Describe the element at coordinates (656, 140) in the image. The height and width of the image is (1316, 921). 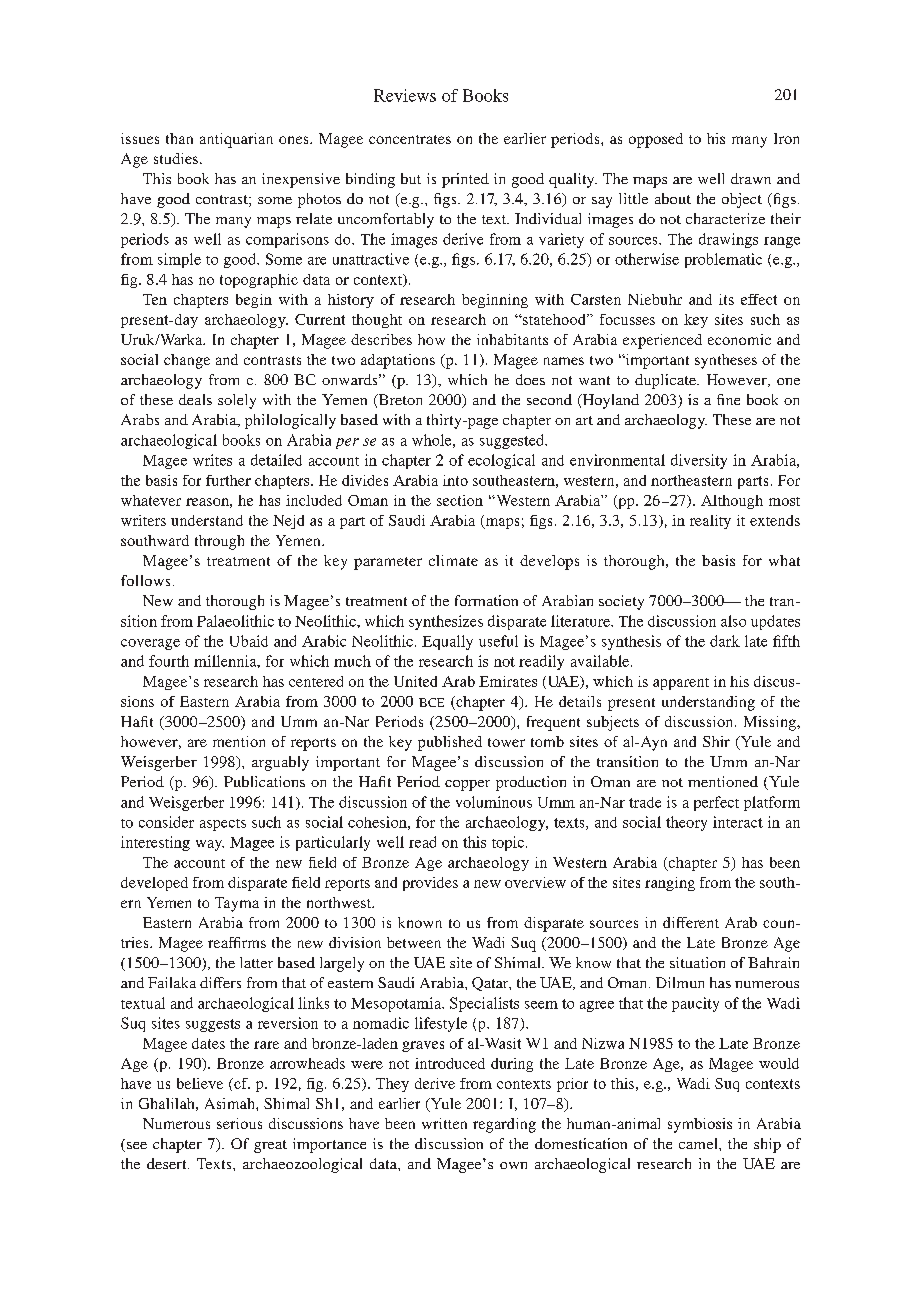
I see `opposed` at that location.
